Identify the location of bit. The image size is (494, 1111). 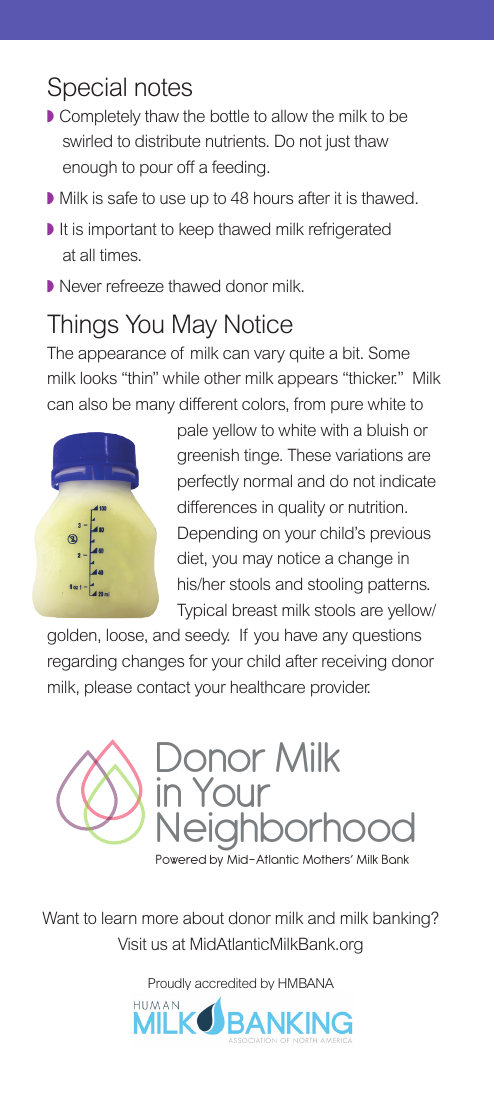
(352, 353).
